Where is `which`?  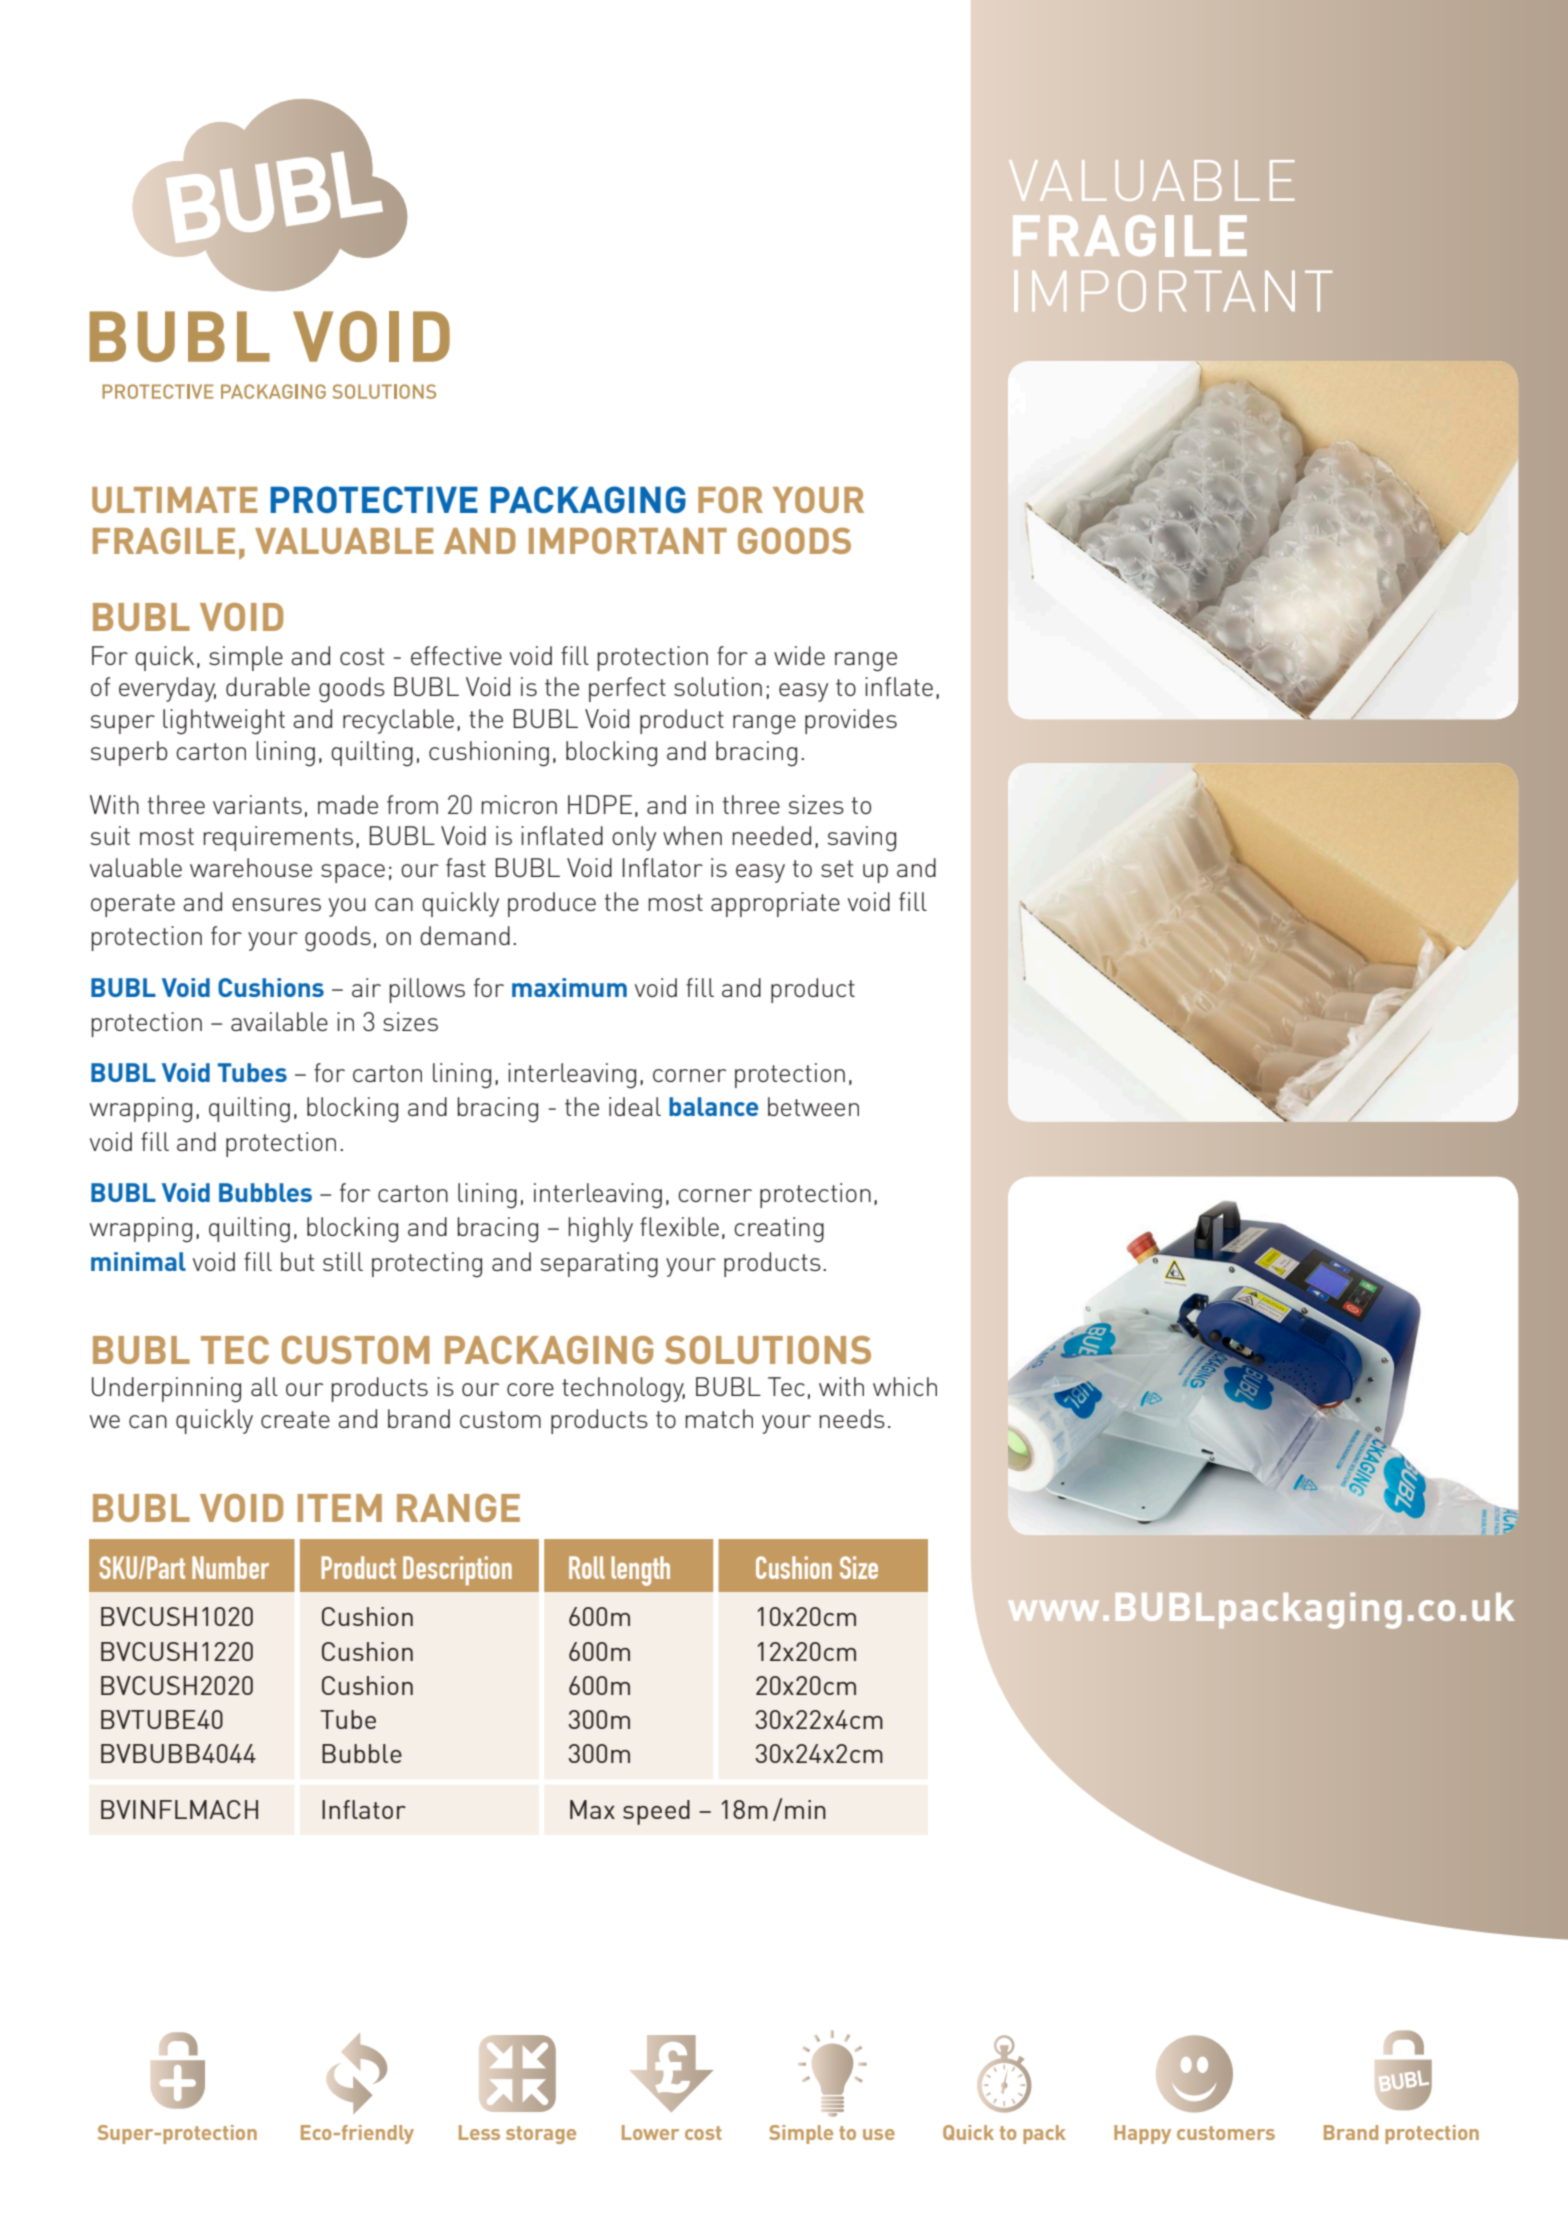
which is located at coordinates (905, 1386).
